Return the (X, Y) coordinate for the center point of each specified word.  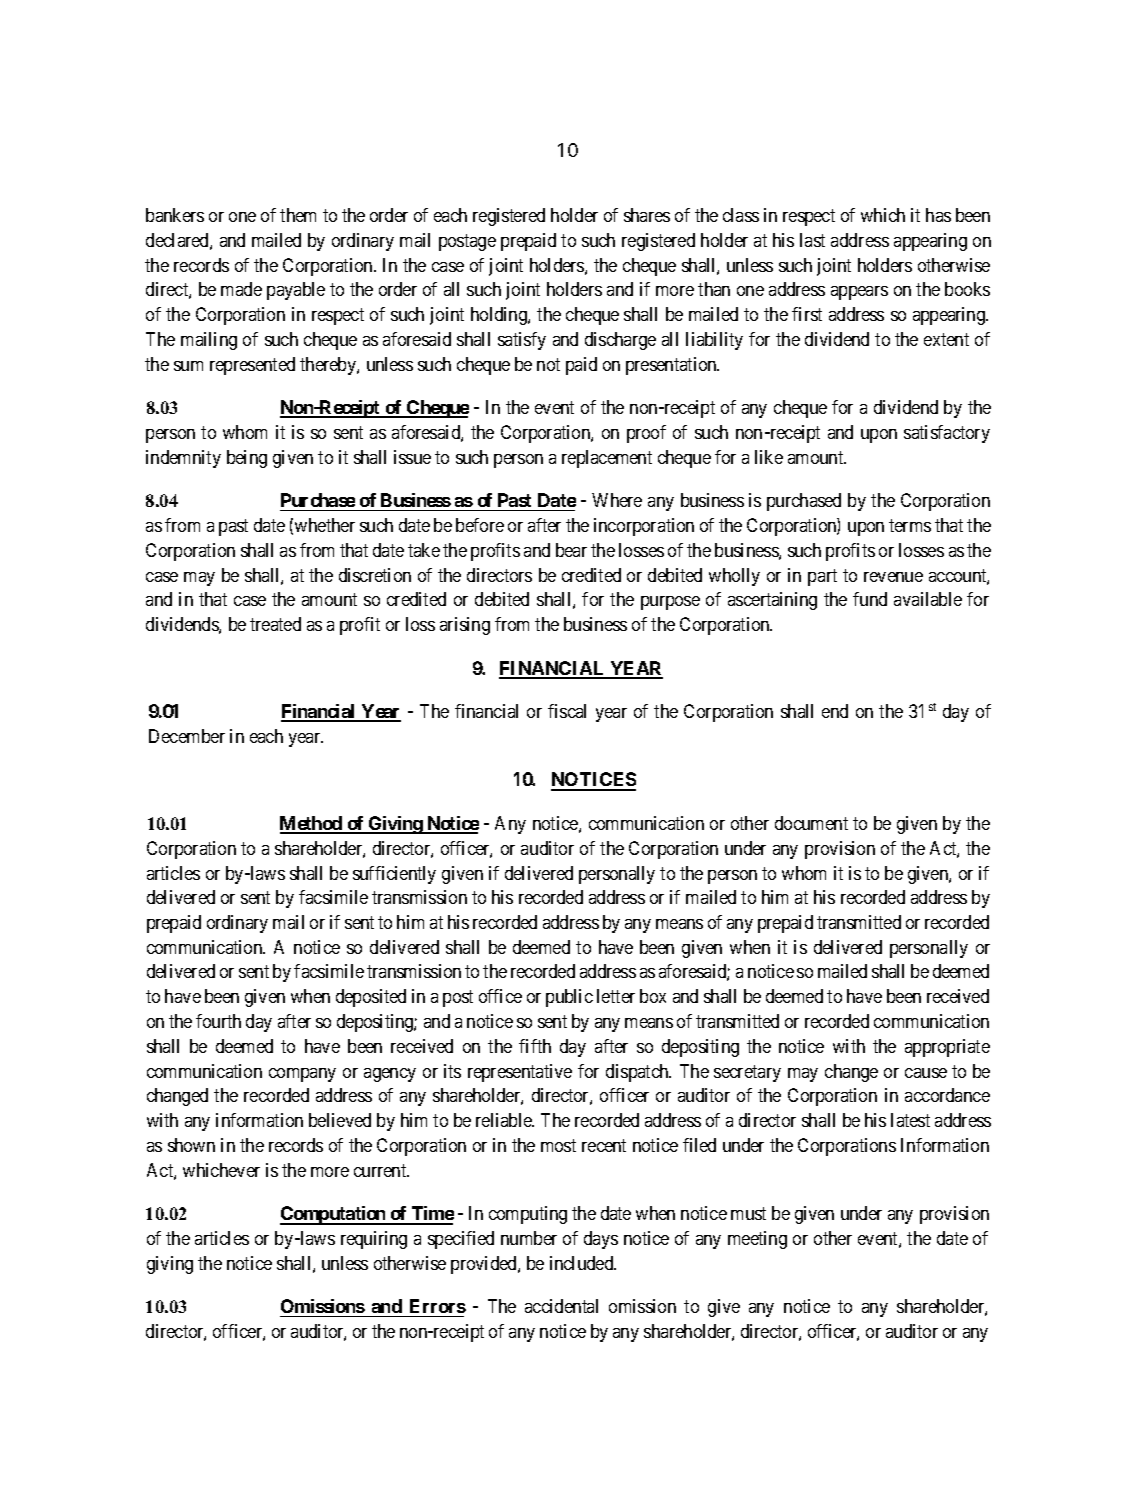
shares (647, 215)
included (583, 1263)
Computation (334, 1215)
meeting (757, 1240)
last (812, 240)
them (298, 215)
